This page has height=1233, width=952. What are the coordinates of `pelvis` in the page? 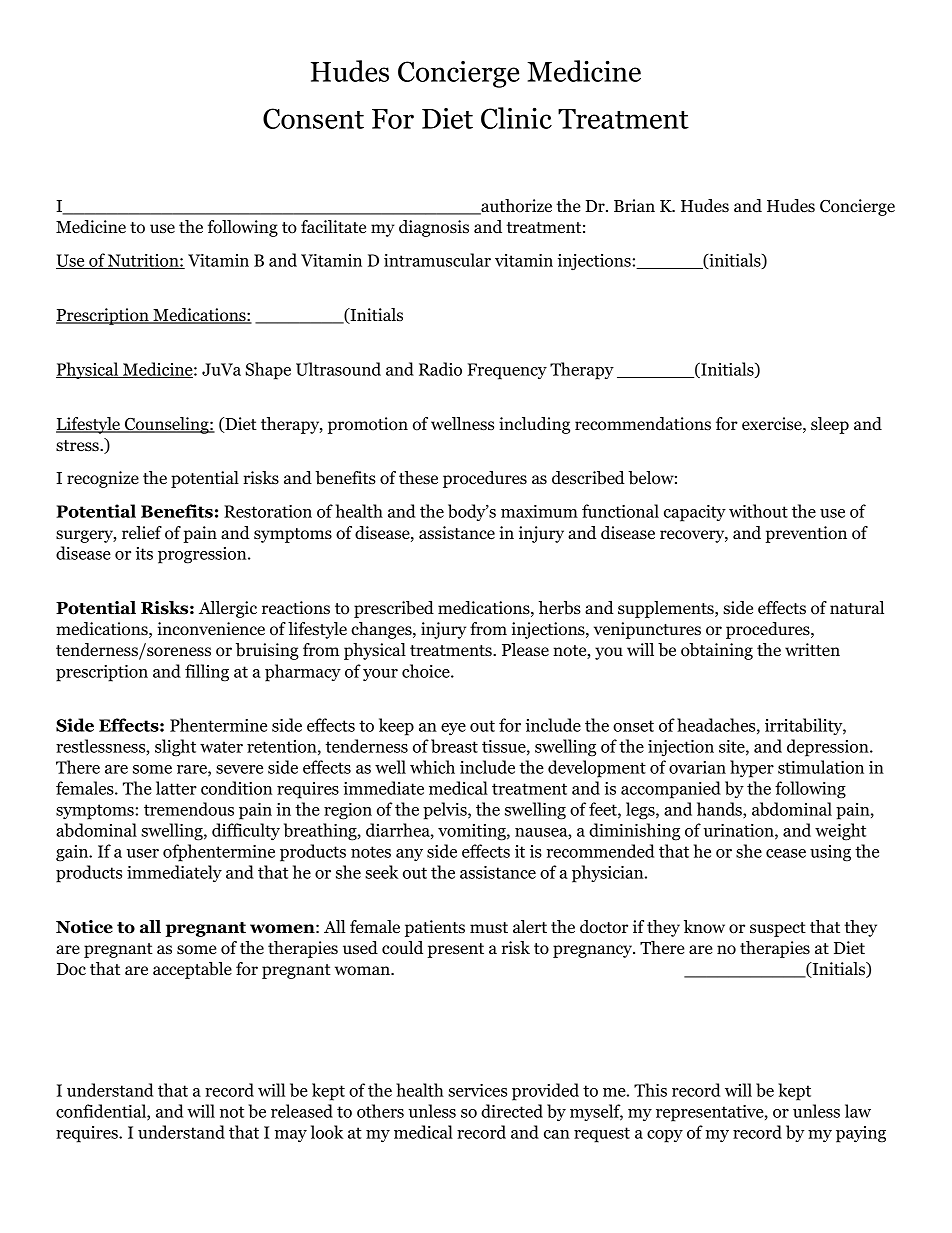 It's located at (446, 811).
